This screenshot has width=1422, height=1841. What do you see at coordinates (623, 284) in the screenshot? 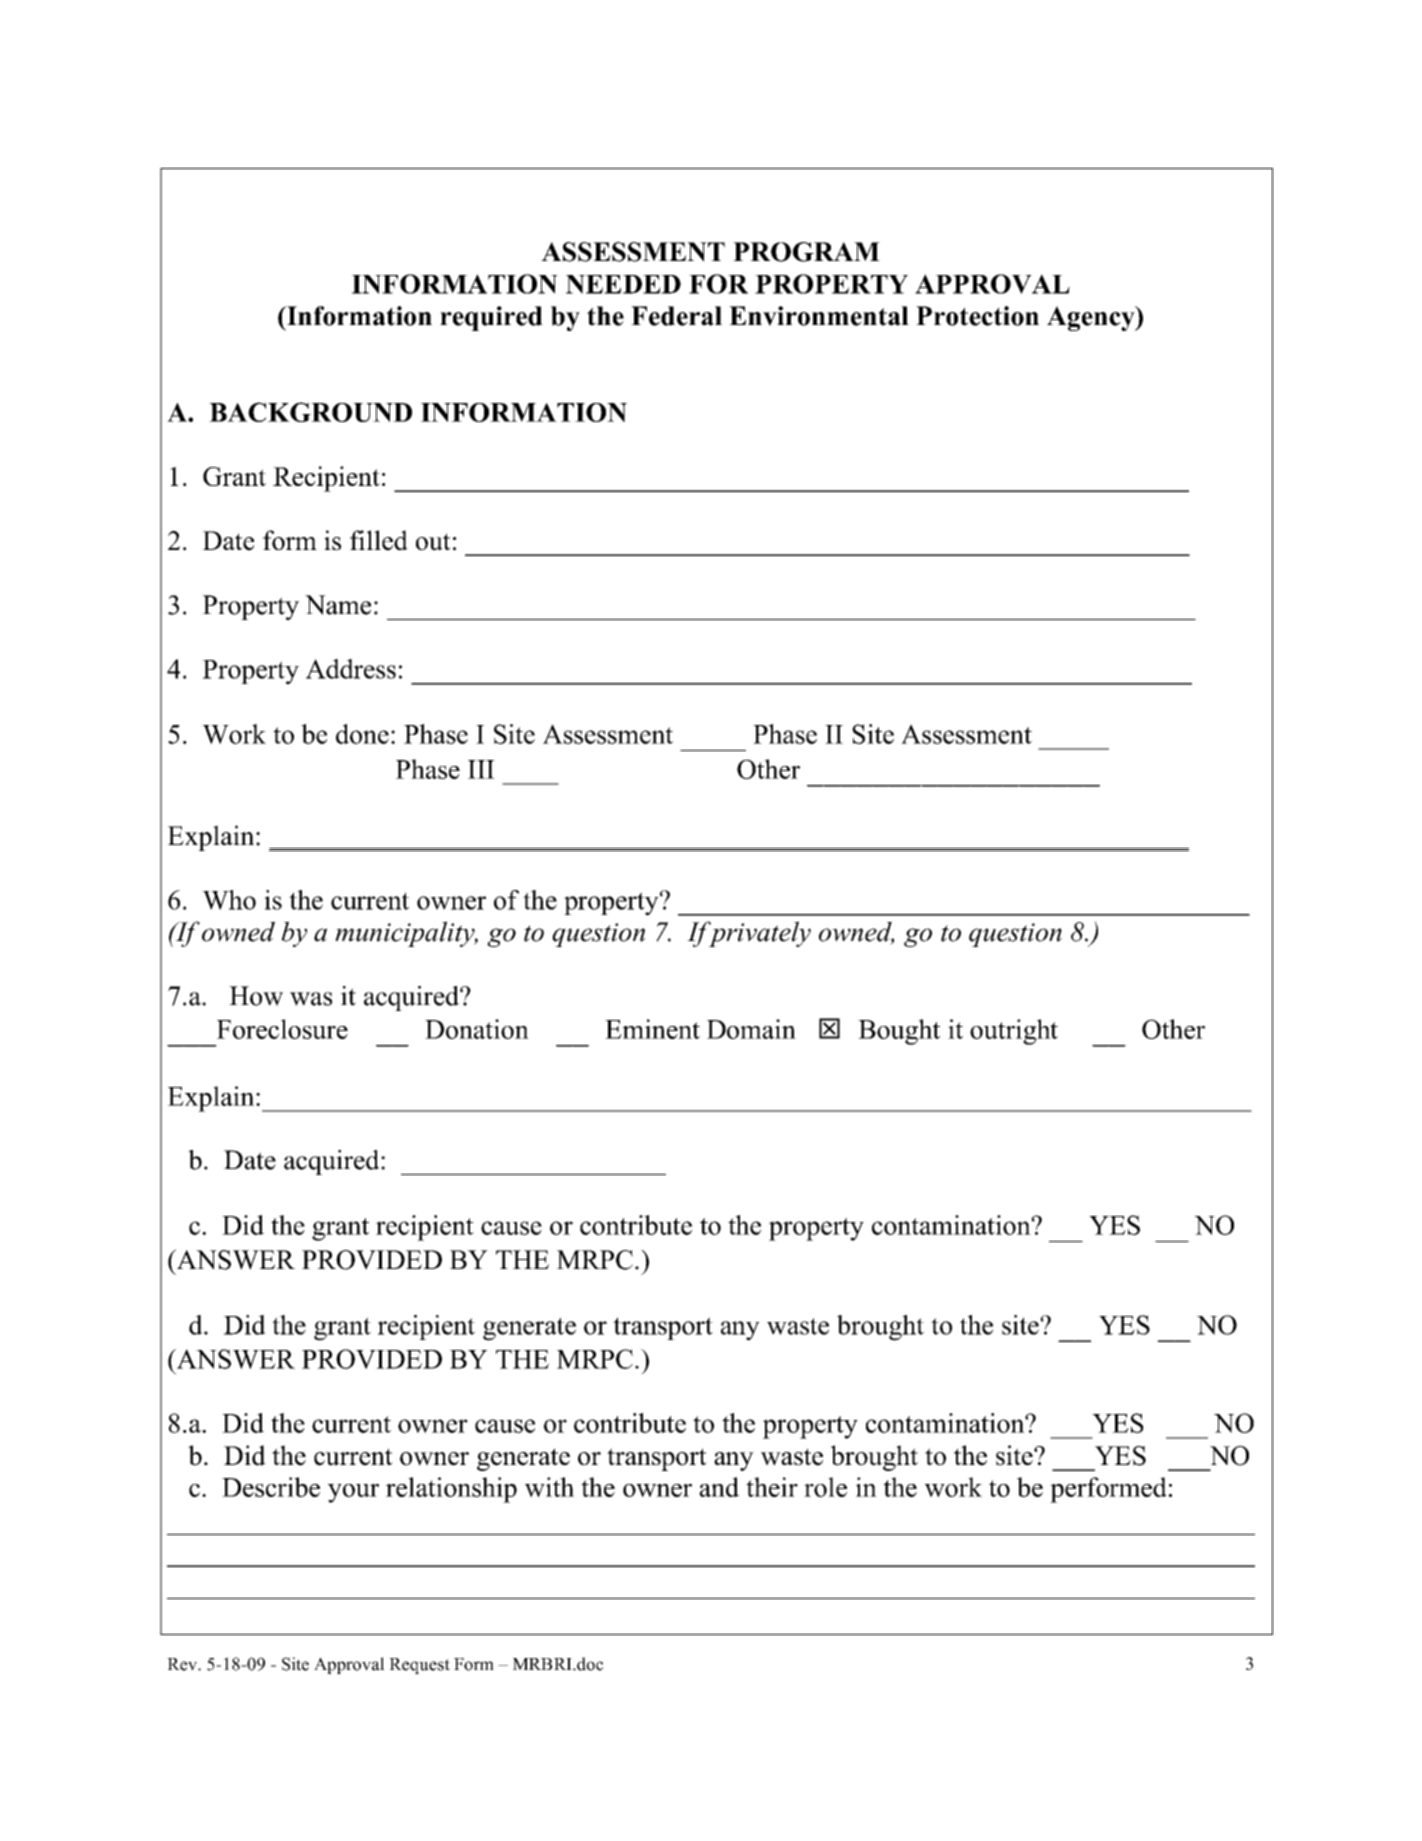
I see `NEEDED` at bounding box center [623, 284].
